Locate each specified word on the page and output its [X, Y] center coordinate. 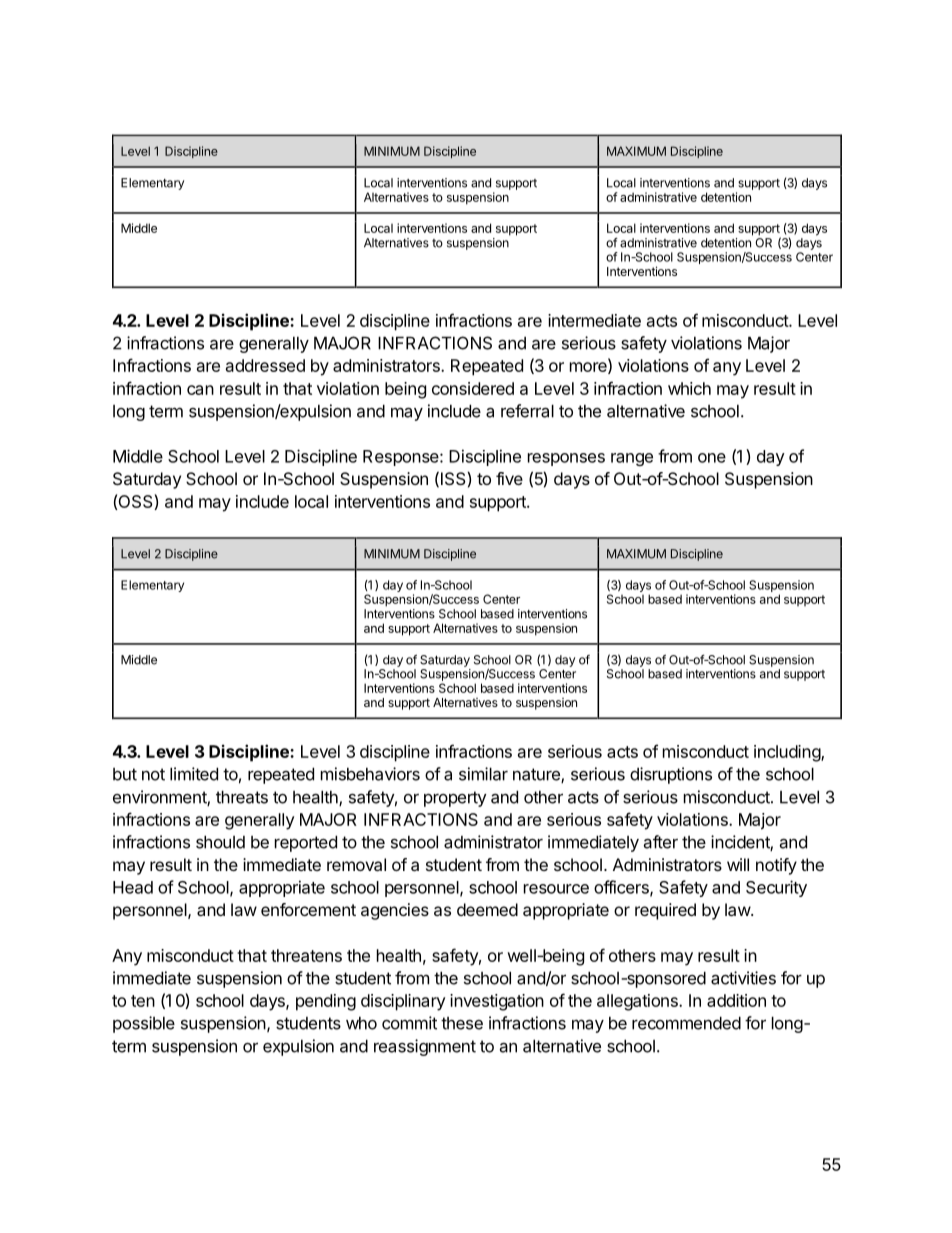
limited [194, 774]
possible [144, 1024]
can [200, 390]
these [462, 1023]
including [788, 753]
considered [473, 388]
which [689, 388]
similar [483, 774]
